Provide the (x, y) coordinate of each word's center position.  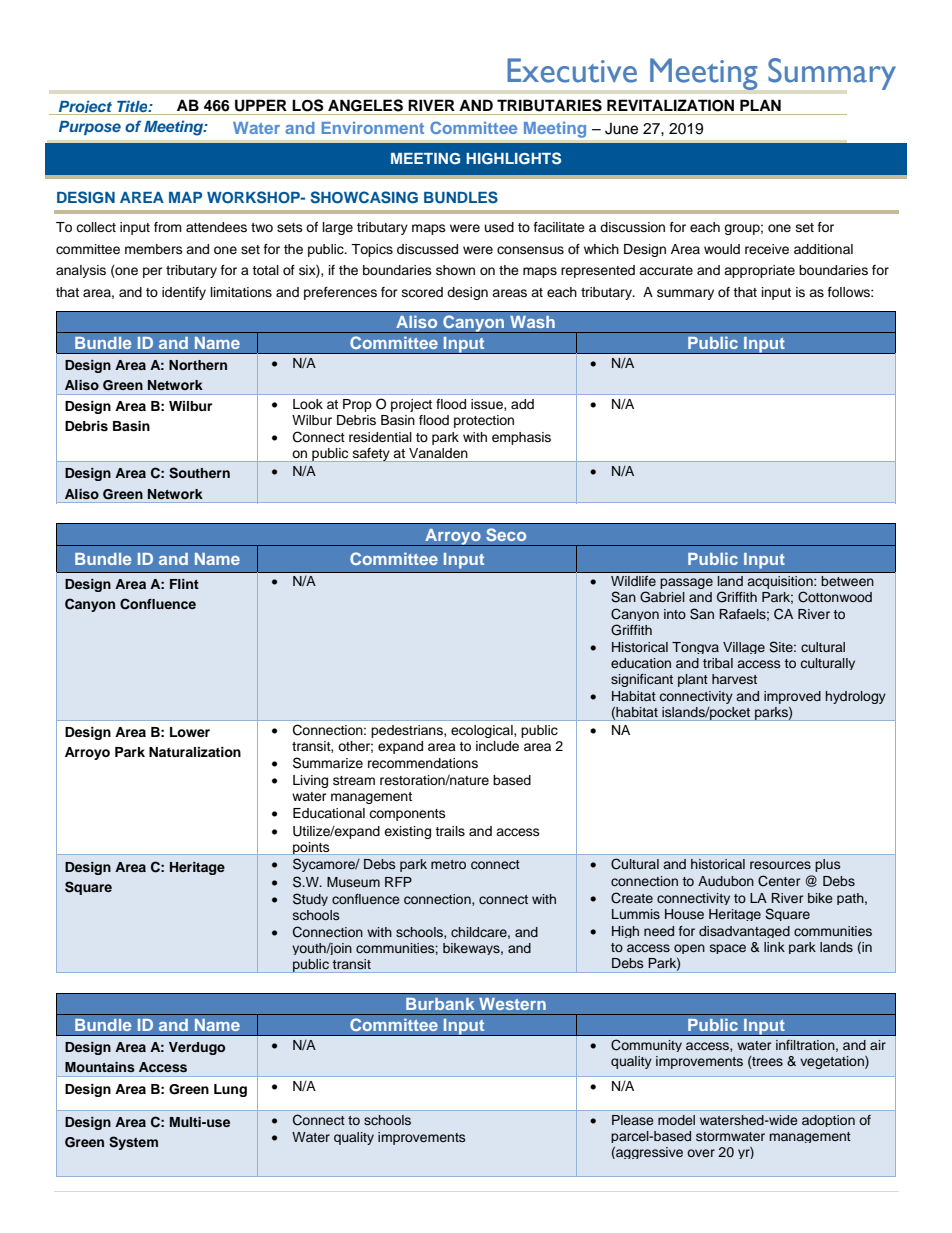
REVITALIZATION (670, 105)
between (847, 581)
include (497, 746)
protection (484, 421)
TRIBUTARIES (549, 105)
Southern (199, 473)
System (133, 1143)
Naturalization (195, 752)
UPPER (261, 105)
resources (780, 865)
